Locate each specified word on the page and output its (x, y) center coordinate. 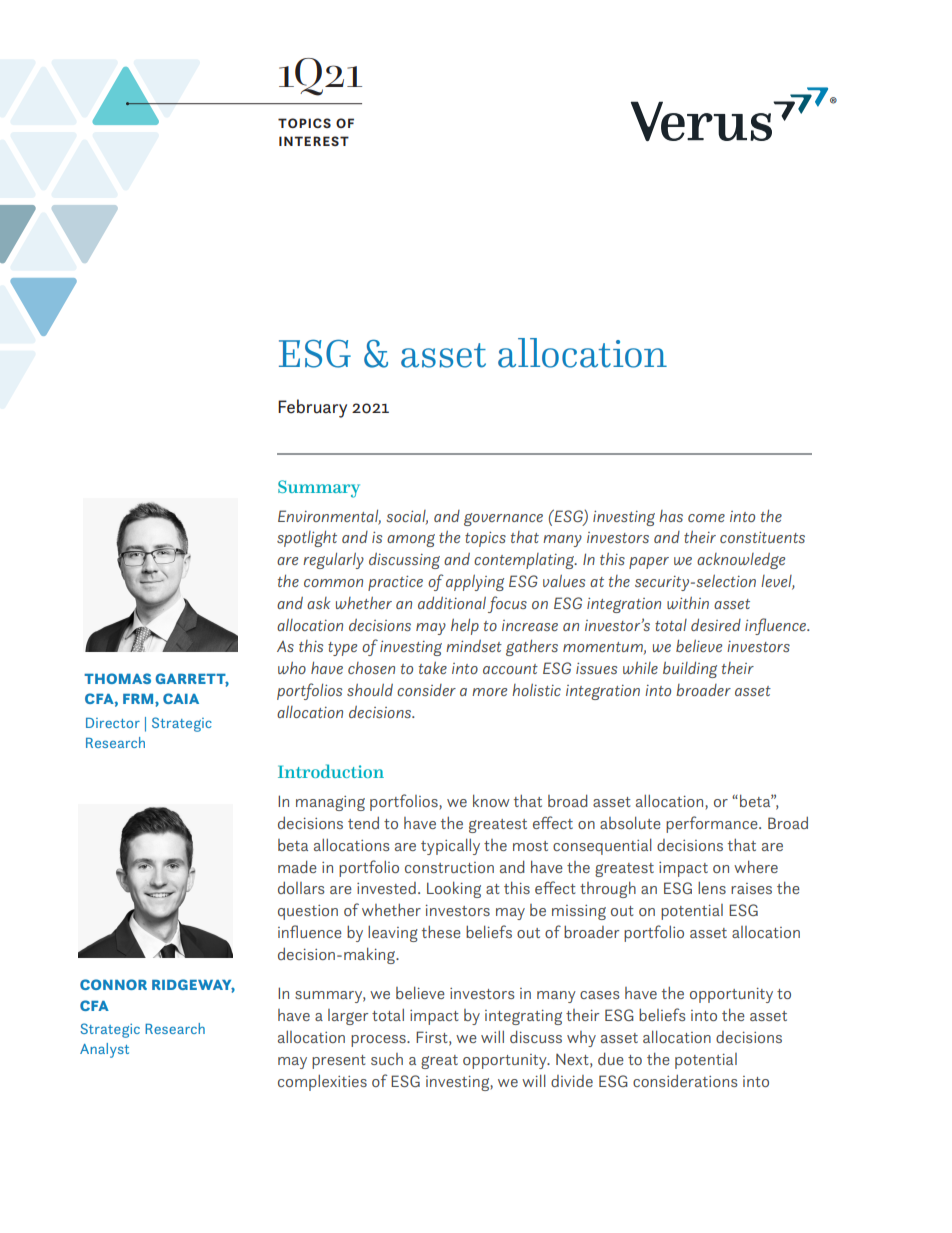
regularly (333, 561)
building (690, 669)
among (411, 540)
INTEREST (314, 141)
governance (503, 519)
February (312, 408)
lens (712, 888)
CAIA (181, 698)
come (706, 518)
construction (449, 867)
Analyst (104, 1050)
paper (649, 563)
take (433, 668)
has (671, 516)
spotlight (307, 539)
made (297, 866)
